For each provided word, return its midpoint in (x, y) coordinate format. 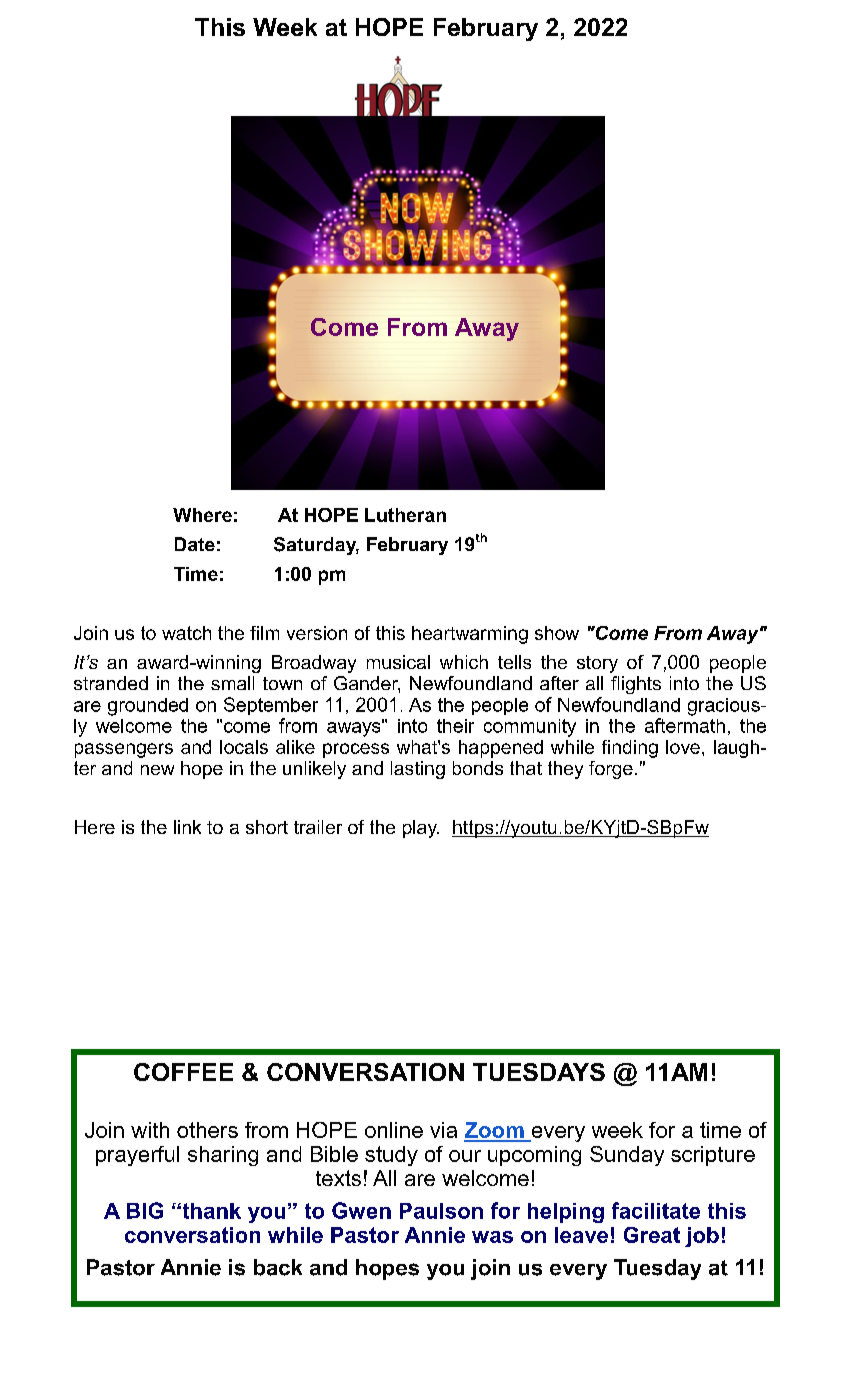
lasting (418, 770)
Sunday (627, 1156)
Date (195, 544)
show (557, 633)
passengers (124, 750)
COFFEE (183, 1072)
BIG (145, 1210)
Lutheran (405, 515)
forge (611, 770)
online (394, 1130)
